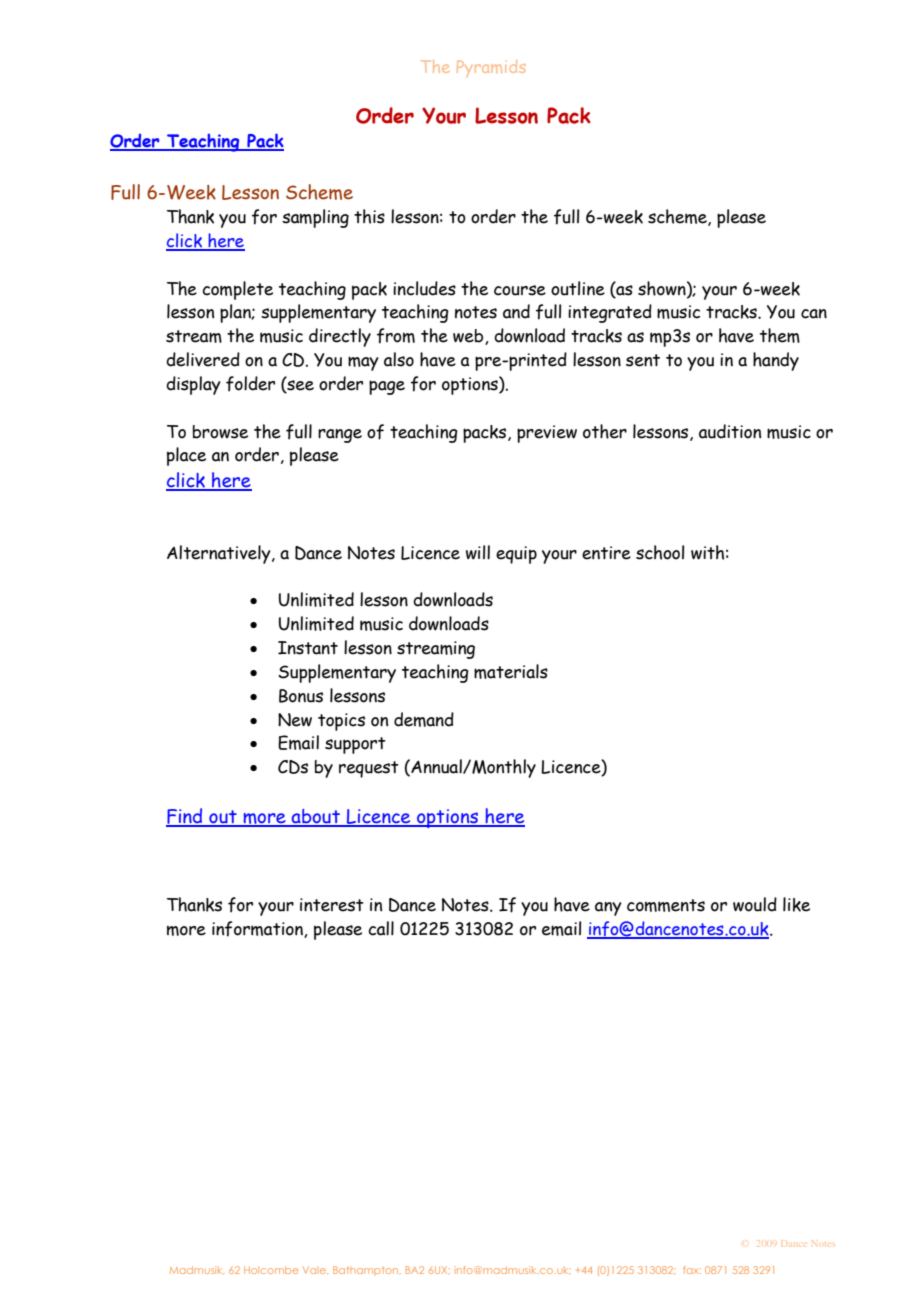 The width and height of the screenshot is (924, 1308). What do you see at coordinates (220, 554) in the screenshot?
I see `Alternatively` at bounding box center [220, 554].
